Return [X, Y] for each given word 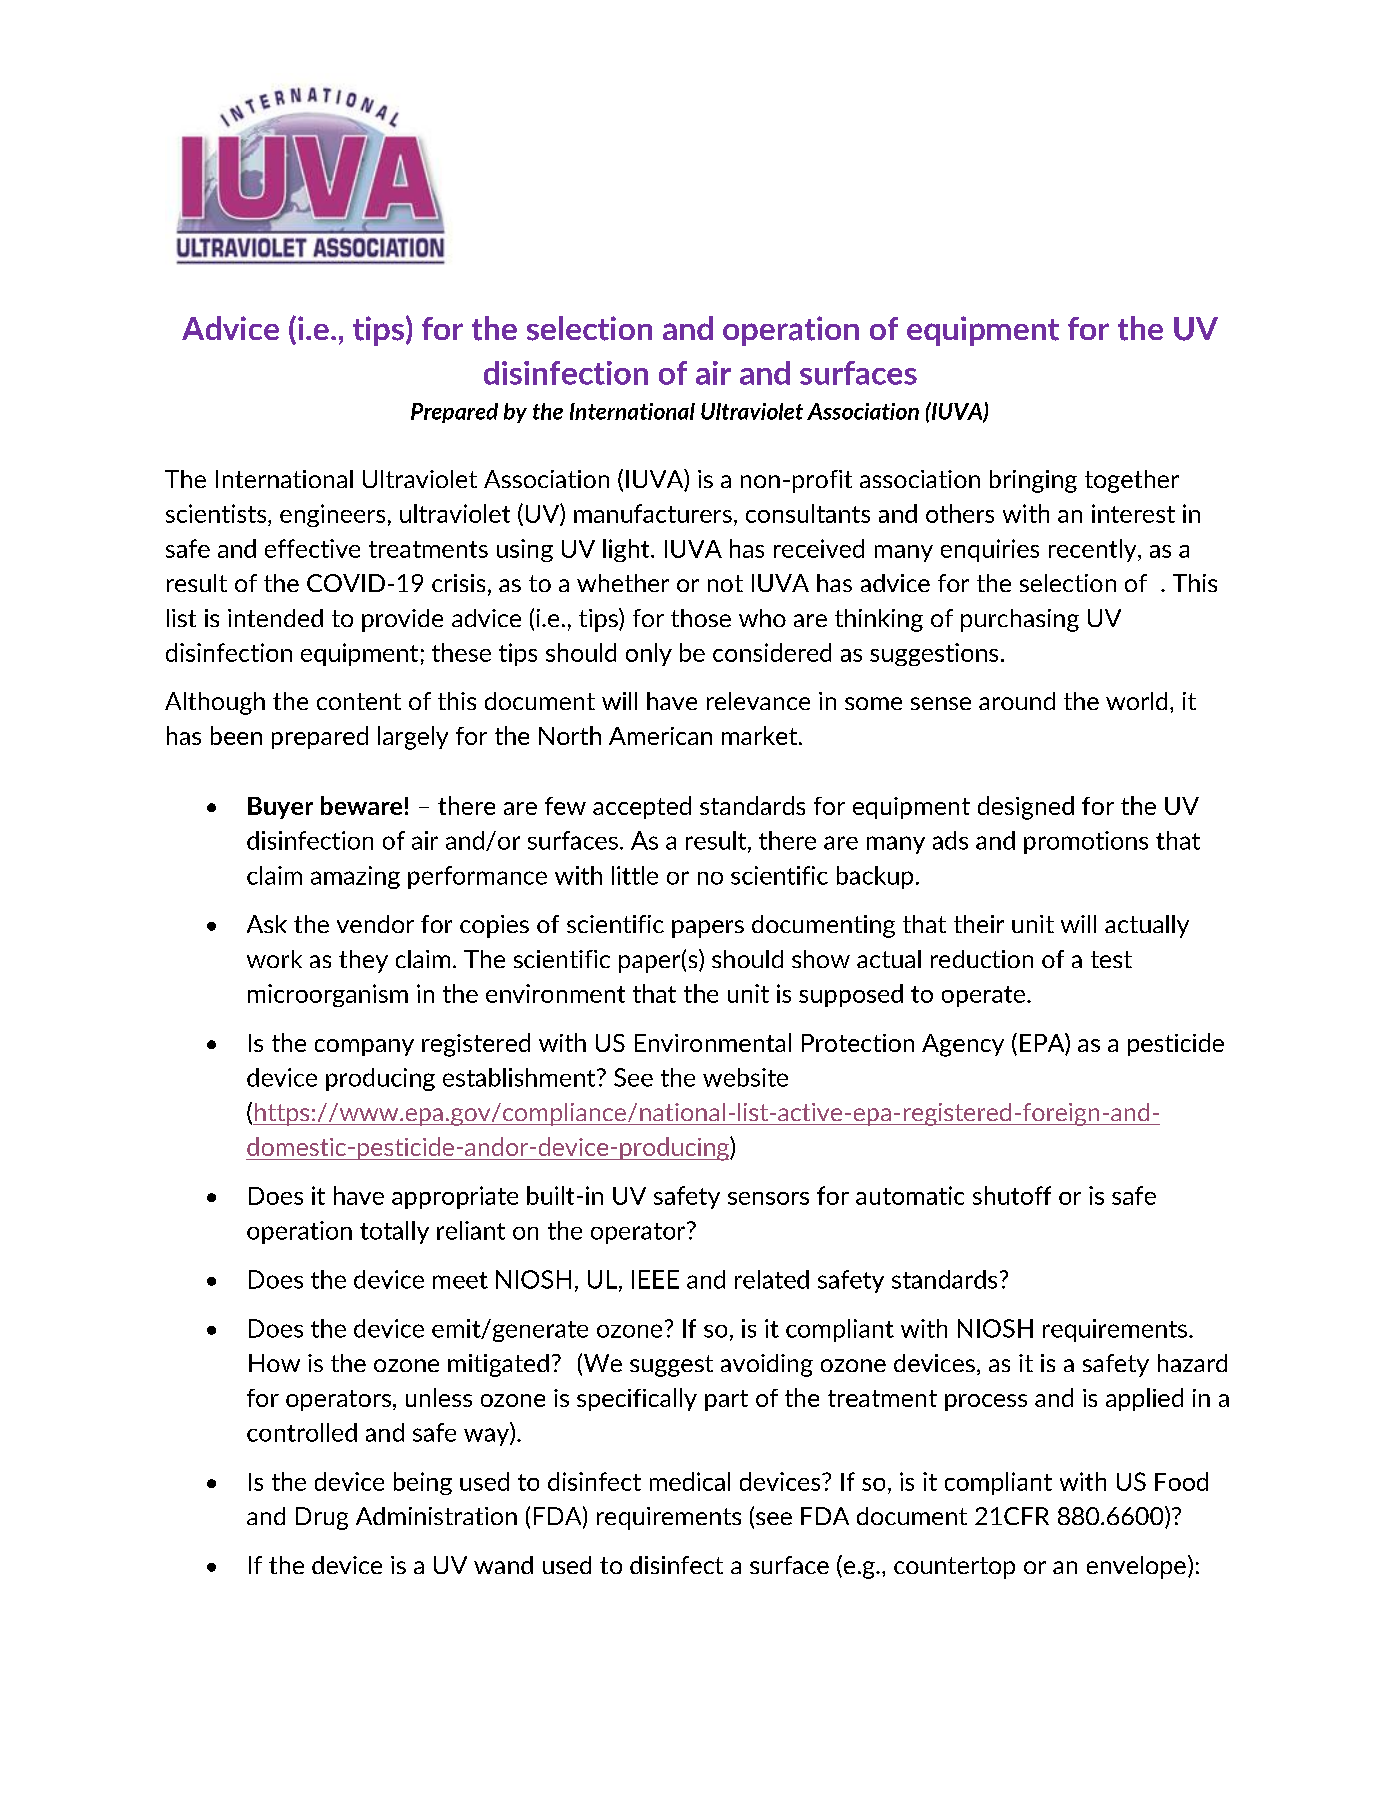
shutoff [1012, 1195]
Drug [322, 1518]
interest [1133, 513]
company [364, 1047]
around [1017, 701]
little [635, 875]
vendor [375, 924]
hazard [1192, 1363]
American [660, 736]
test [1111, 959]
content [359, 701]
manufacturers [653, 513]
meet [460, 1280]
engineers [332, 515]
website [745, 1077]
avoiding [767, 1365]
